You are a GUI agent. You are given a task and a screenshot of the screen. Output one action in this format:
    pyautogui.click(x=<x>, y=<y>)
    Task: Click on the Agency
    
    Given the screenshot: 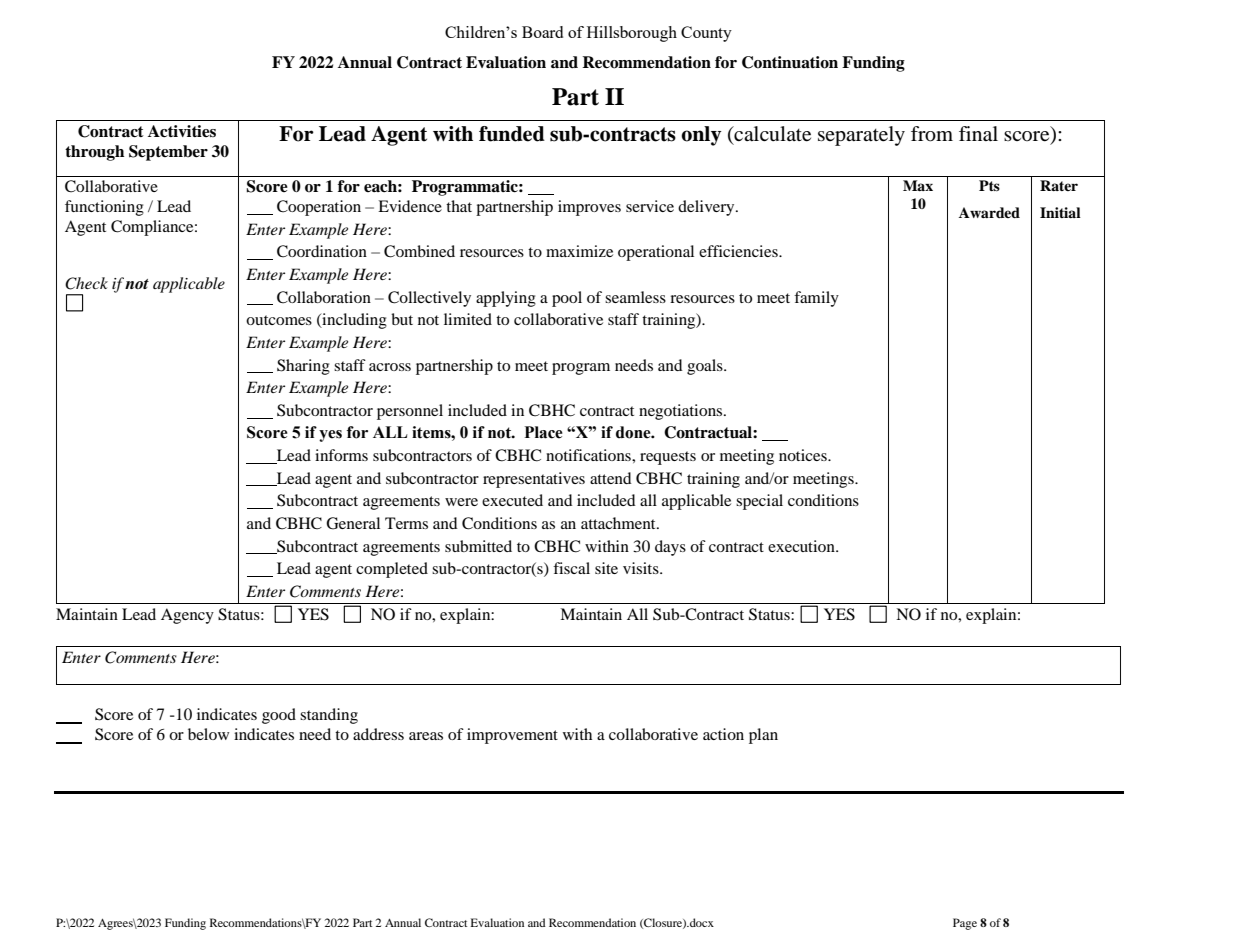 What is the action you would take?
    pyautogui.click(x=187, y=616)
